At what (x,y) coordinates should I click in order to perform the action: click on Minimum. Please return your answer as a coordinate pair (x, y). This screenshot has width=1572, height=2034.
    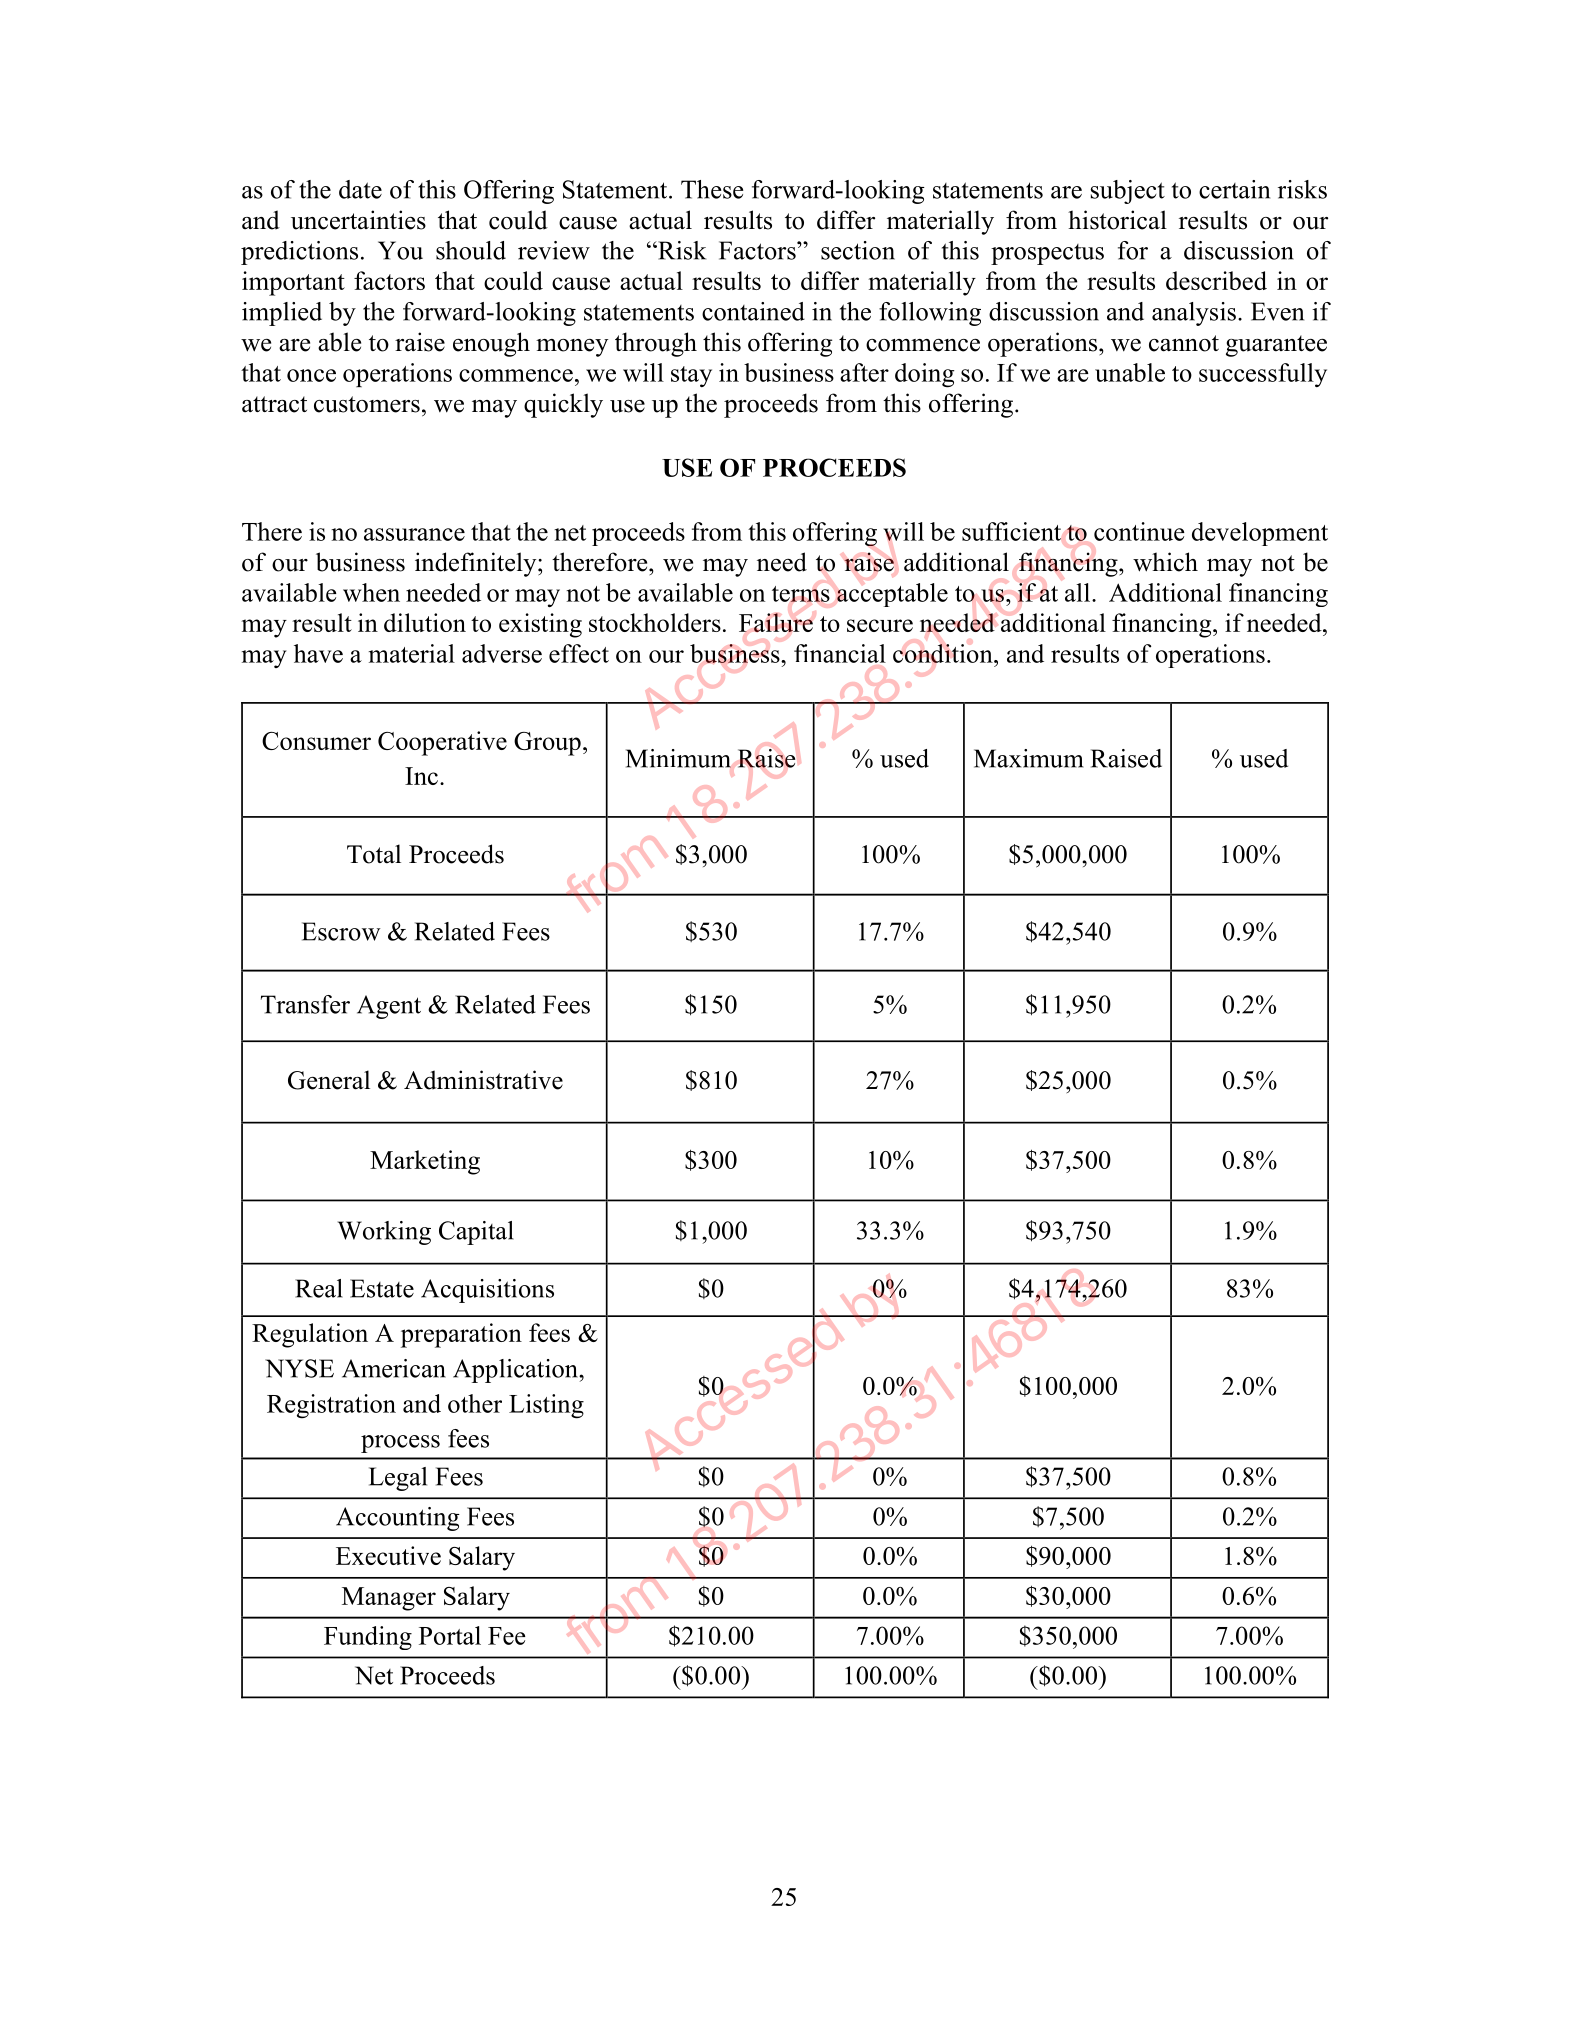
    Looking at the image, I should click on (678, 758).
